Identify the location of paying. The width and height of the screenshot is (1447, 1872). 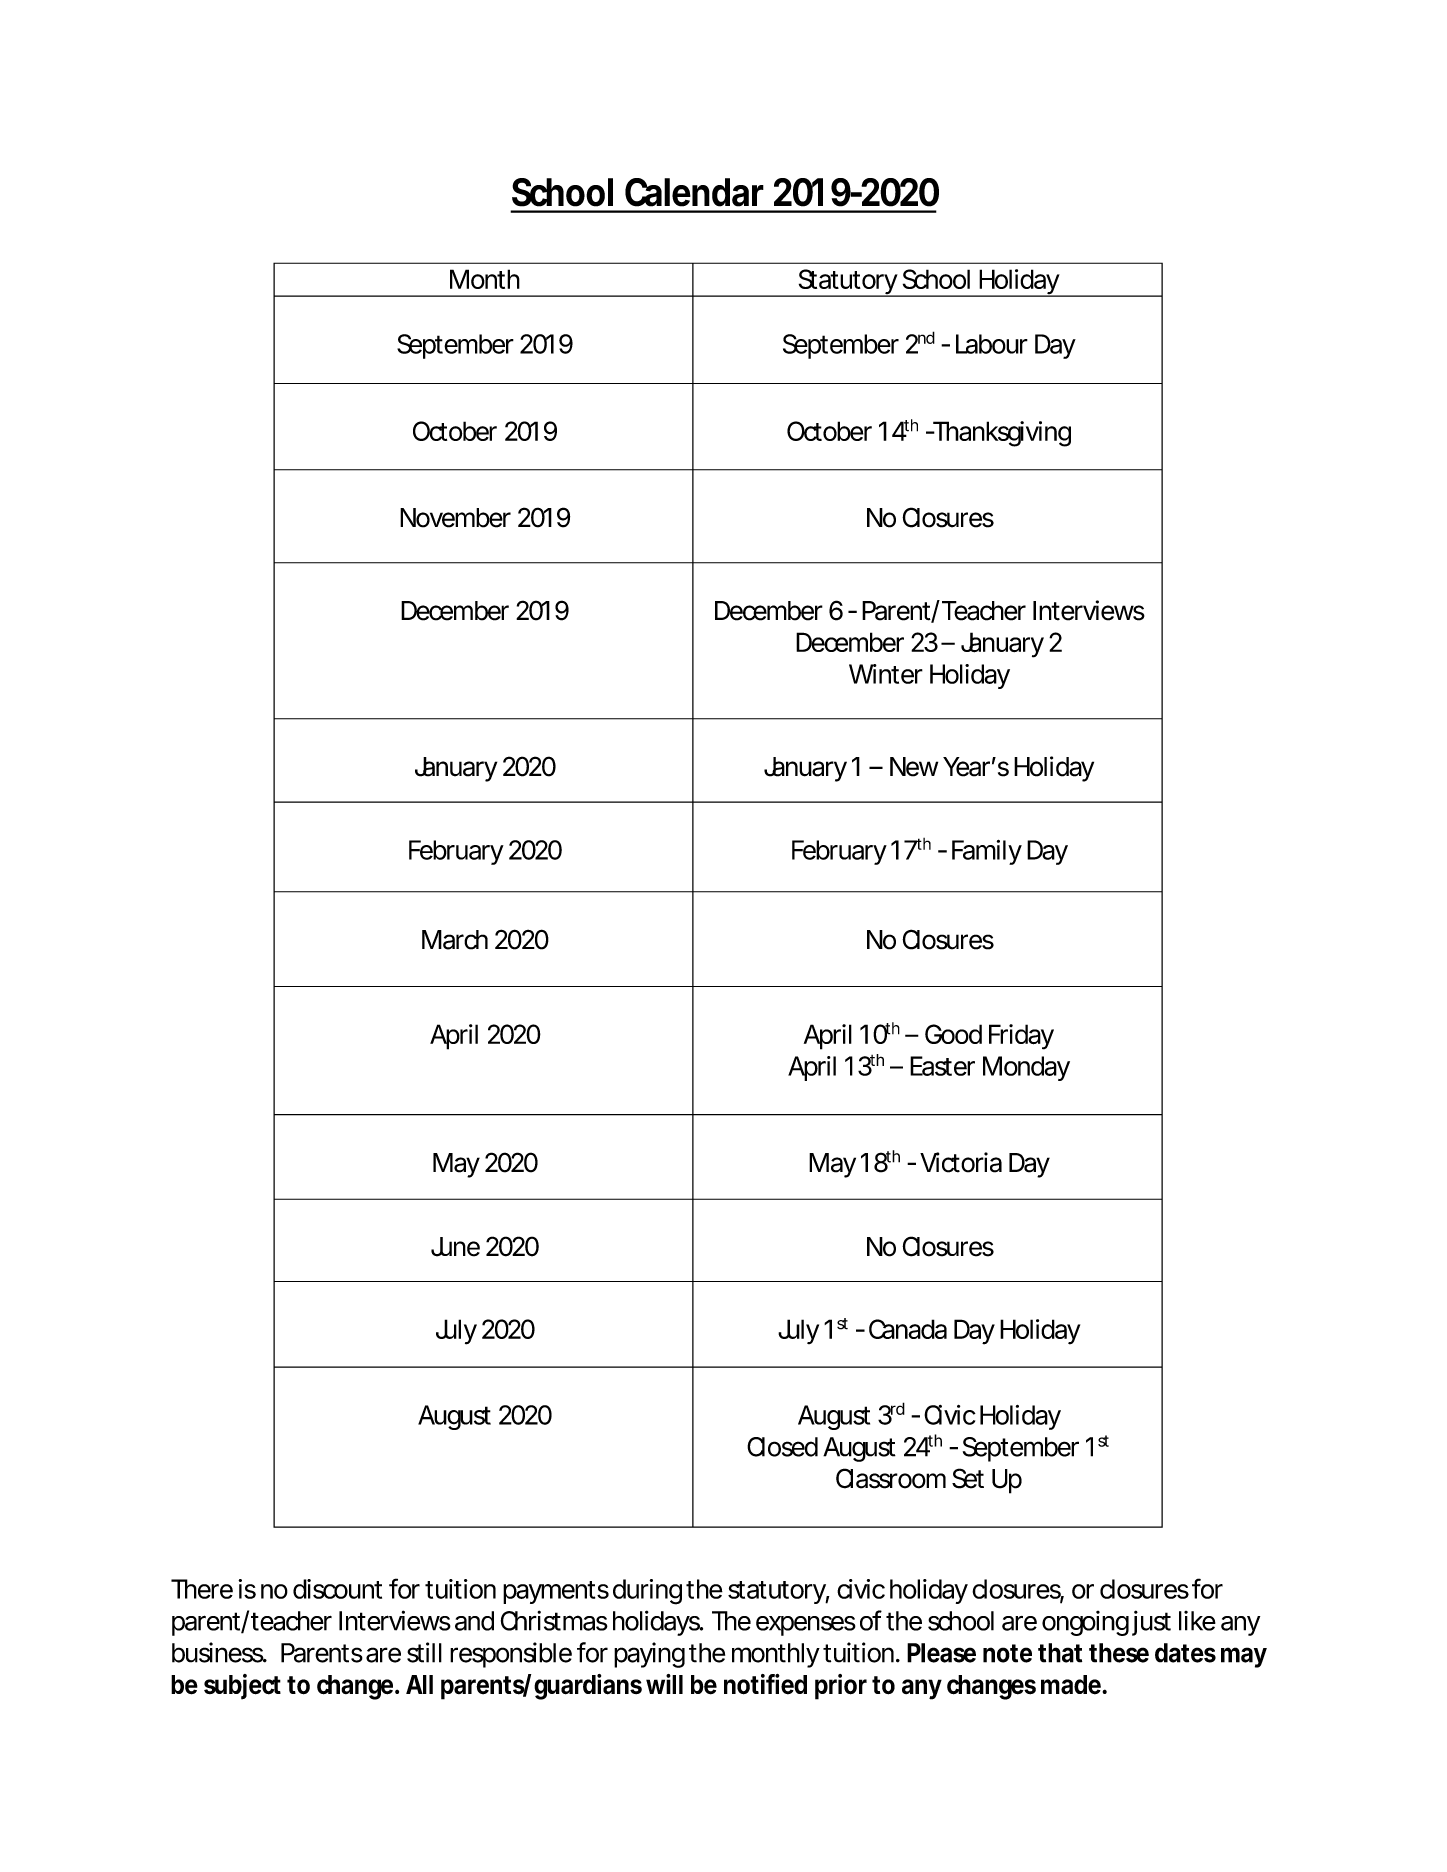
(649, 1655).
